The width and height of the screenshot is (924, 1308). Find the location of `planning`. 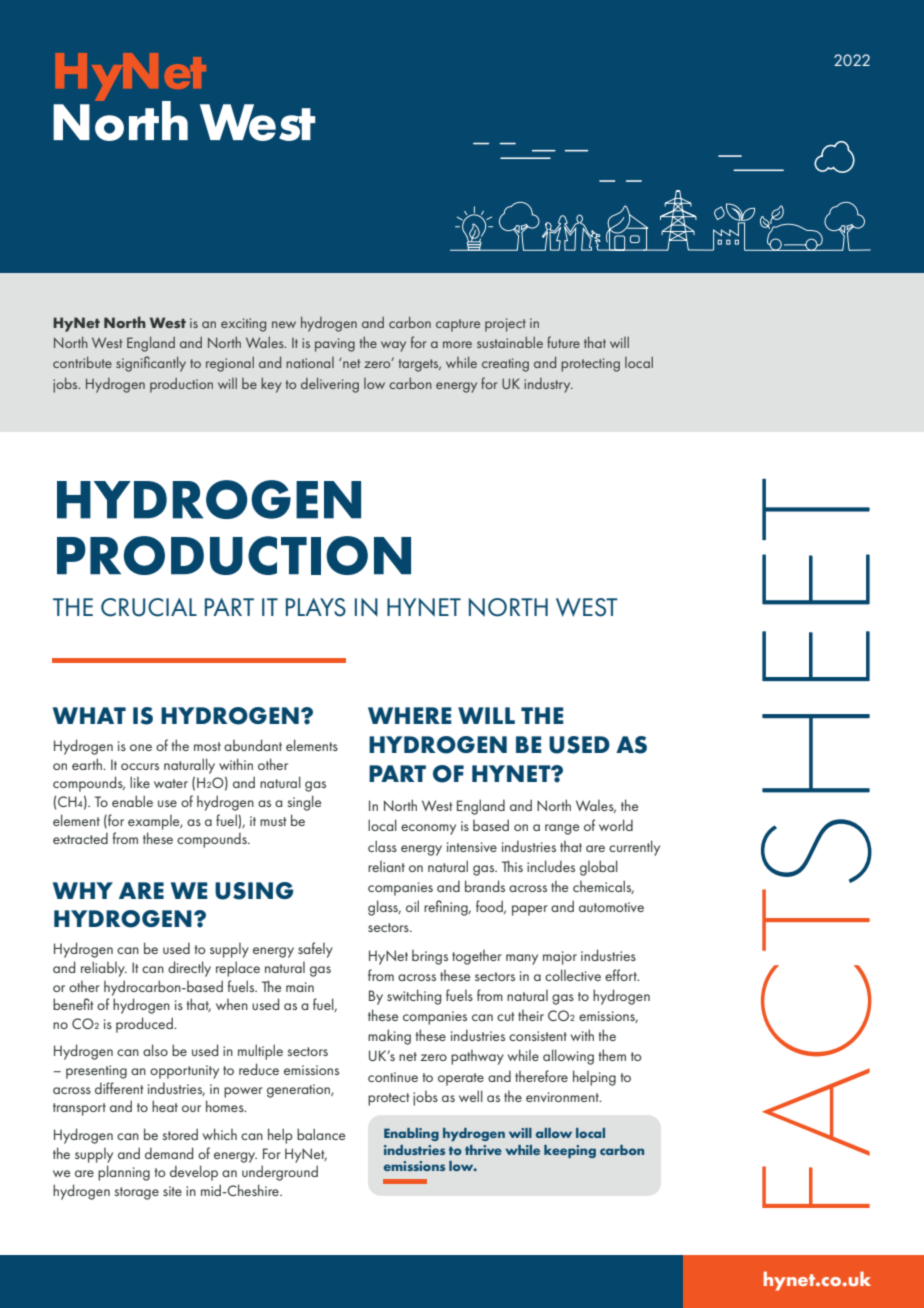

planning is located at coordinates (124, 1173).
